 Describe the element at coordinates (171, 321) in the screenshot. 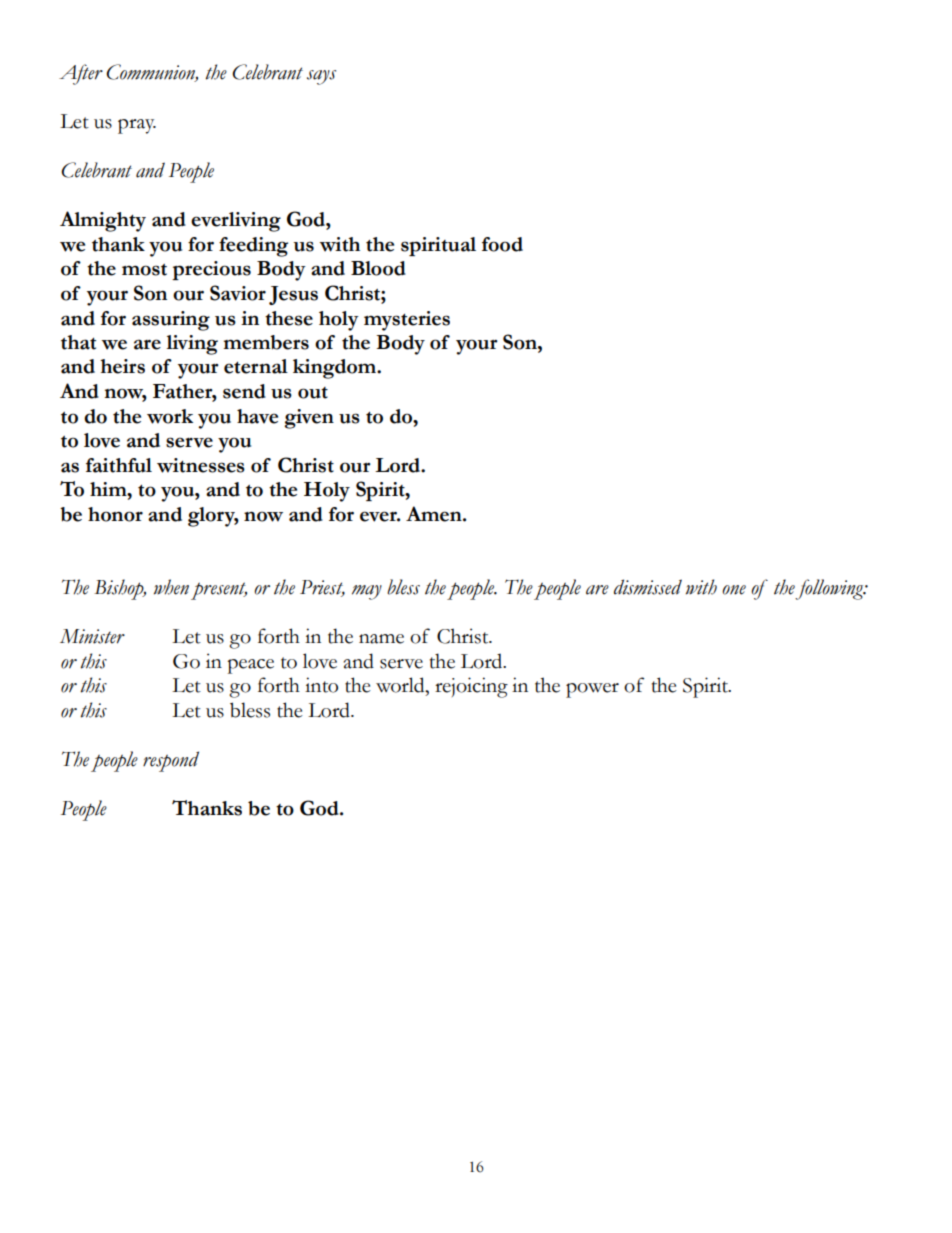

I see `assuring` at that location.
